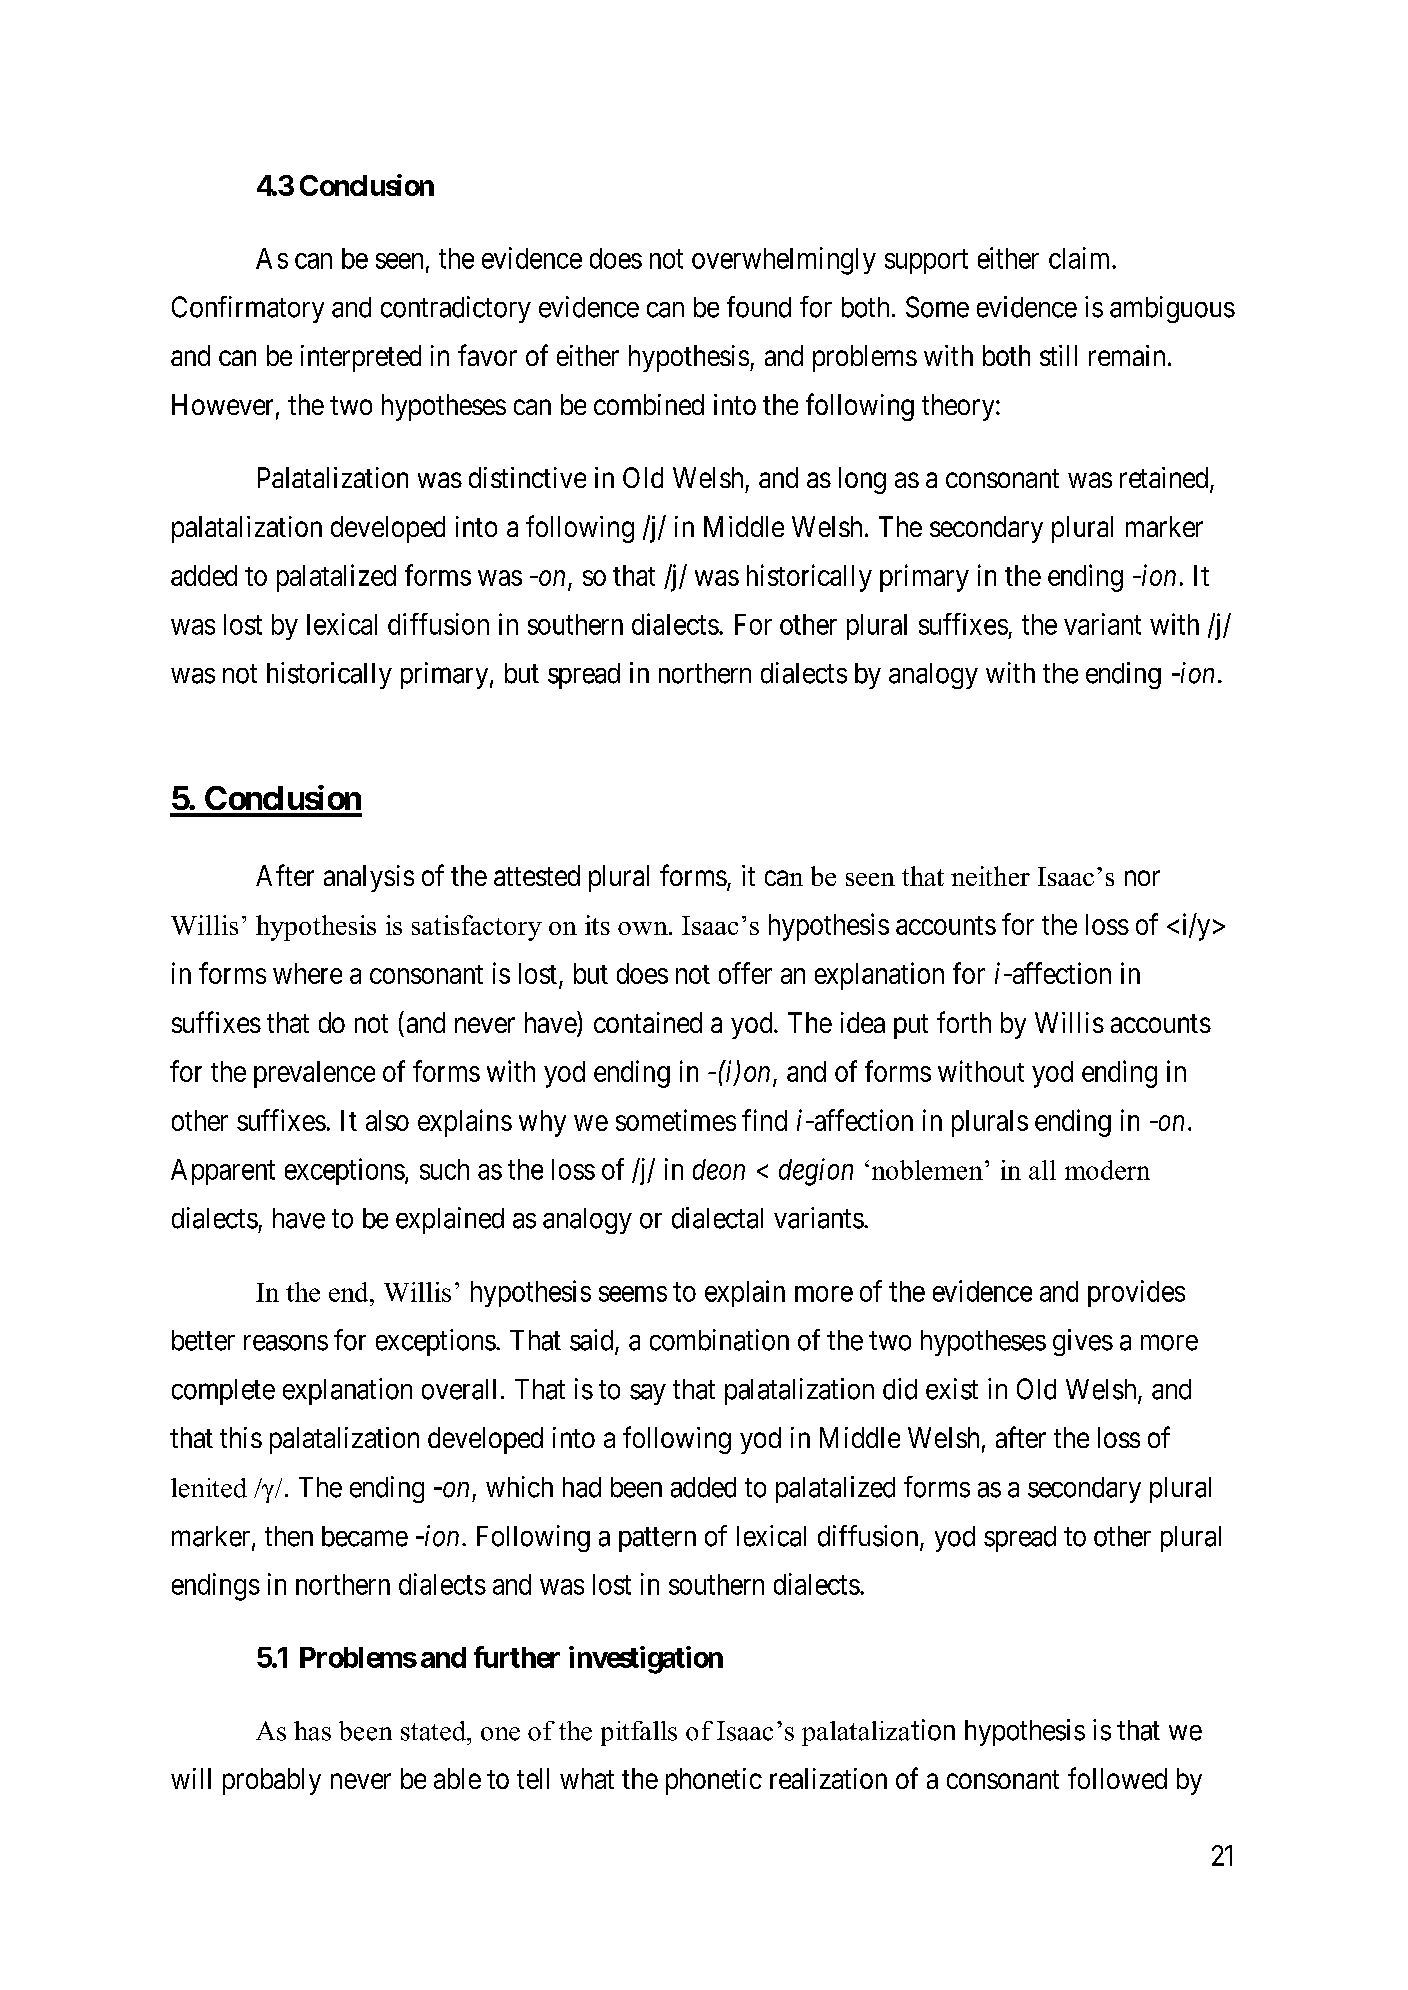 The width and height of the document is (1408, 1990). Describe the element at coordinates (312, 1731) in the document. I see `has` at that location.
